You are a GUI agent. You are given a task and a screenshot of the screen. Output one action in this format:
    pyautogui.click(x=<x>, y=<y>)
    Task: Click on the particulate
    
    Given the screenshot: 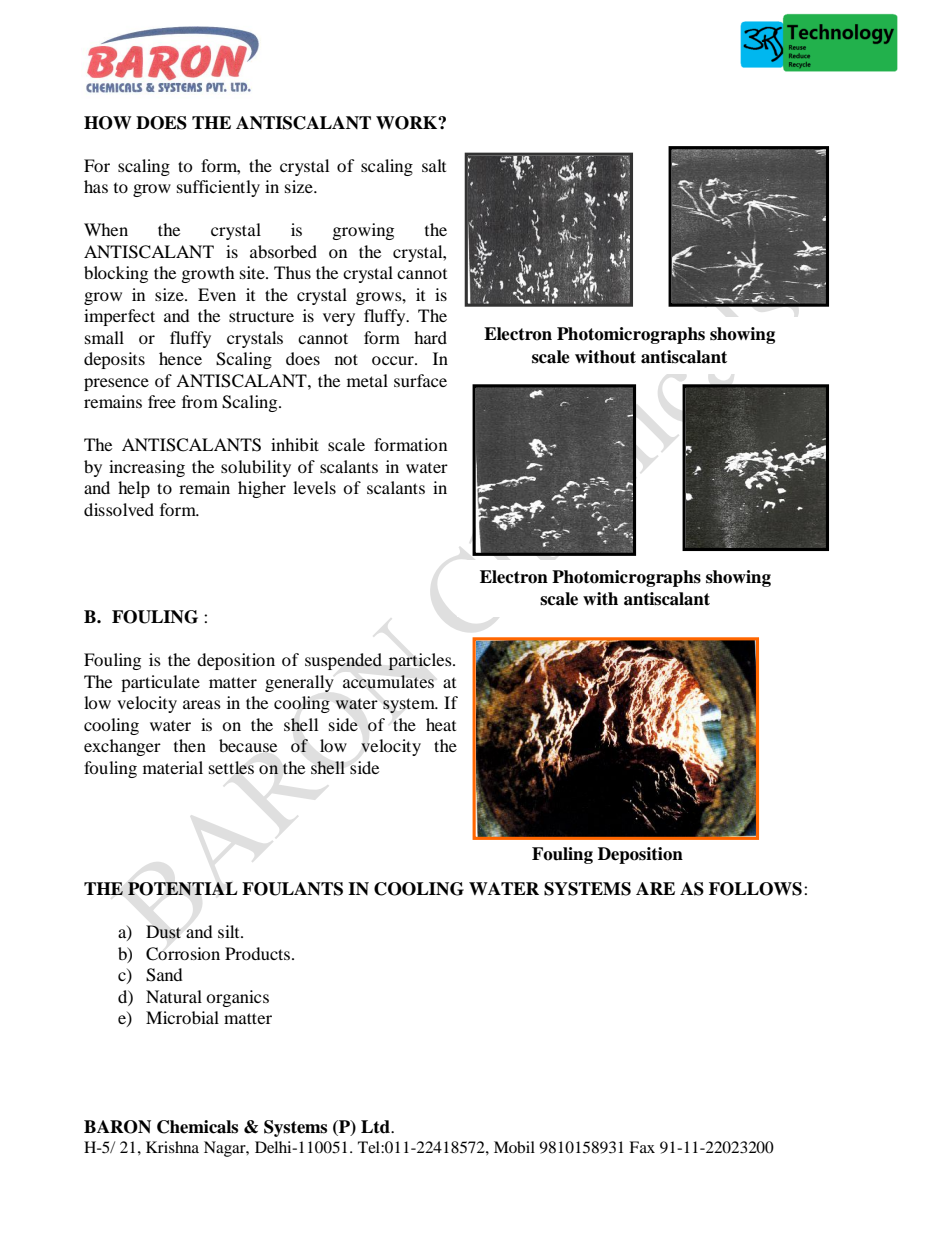 What is the action you would take?
    pyautogui.click(x=160, y=683)
